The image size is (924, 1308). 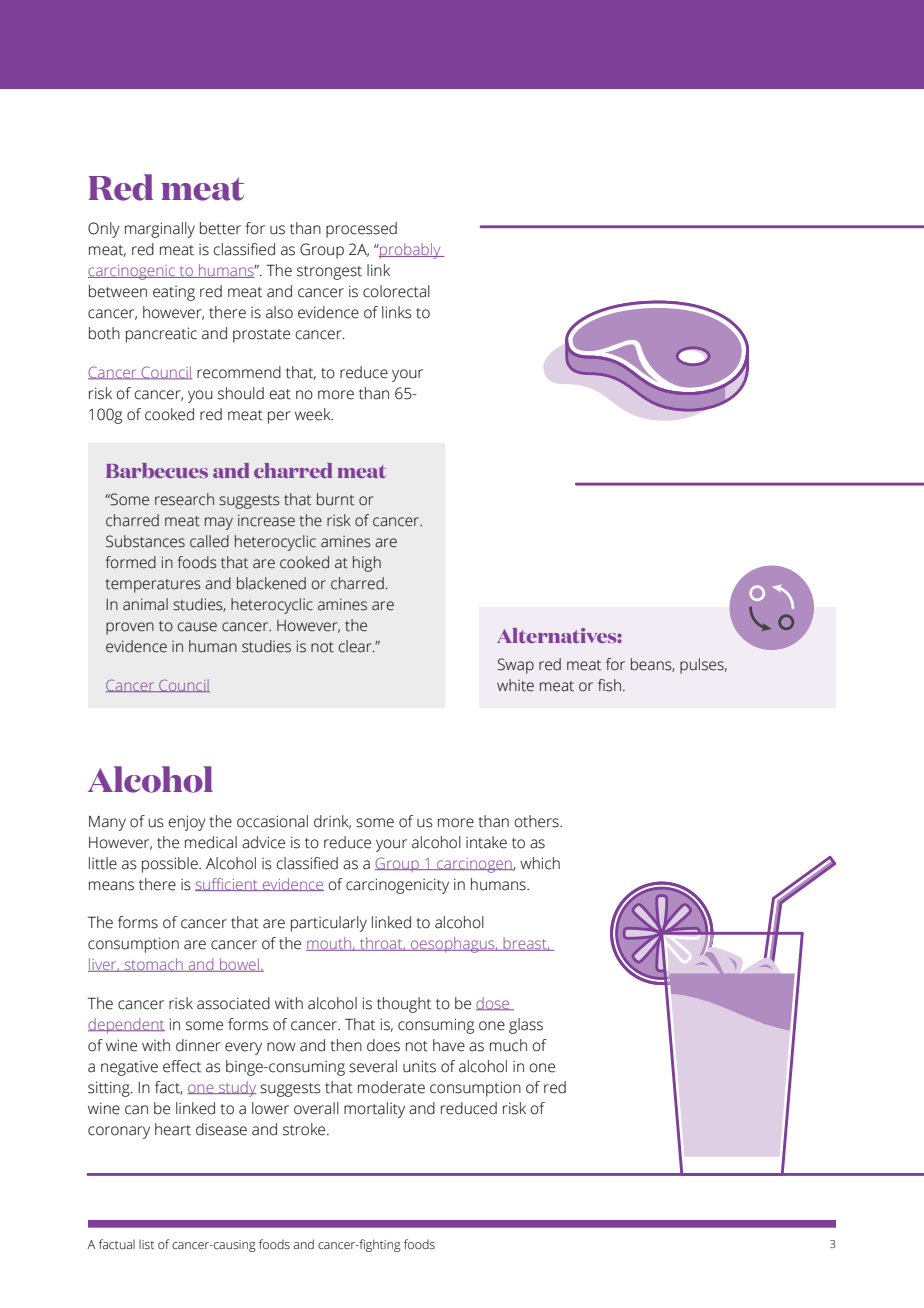 I want to click on processed, so click(x=361, y=230).
